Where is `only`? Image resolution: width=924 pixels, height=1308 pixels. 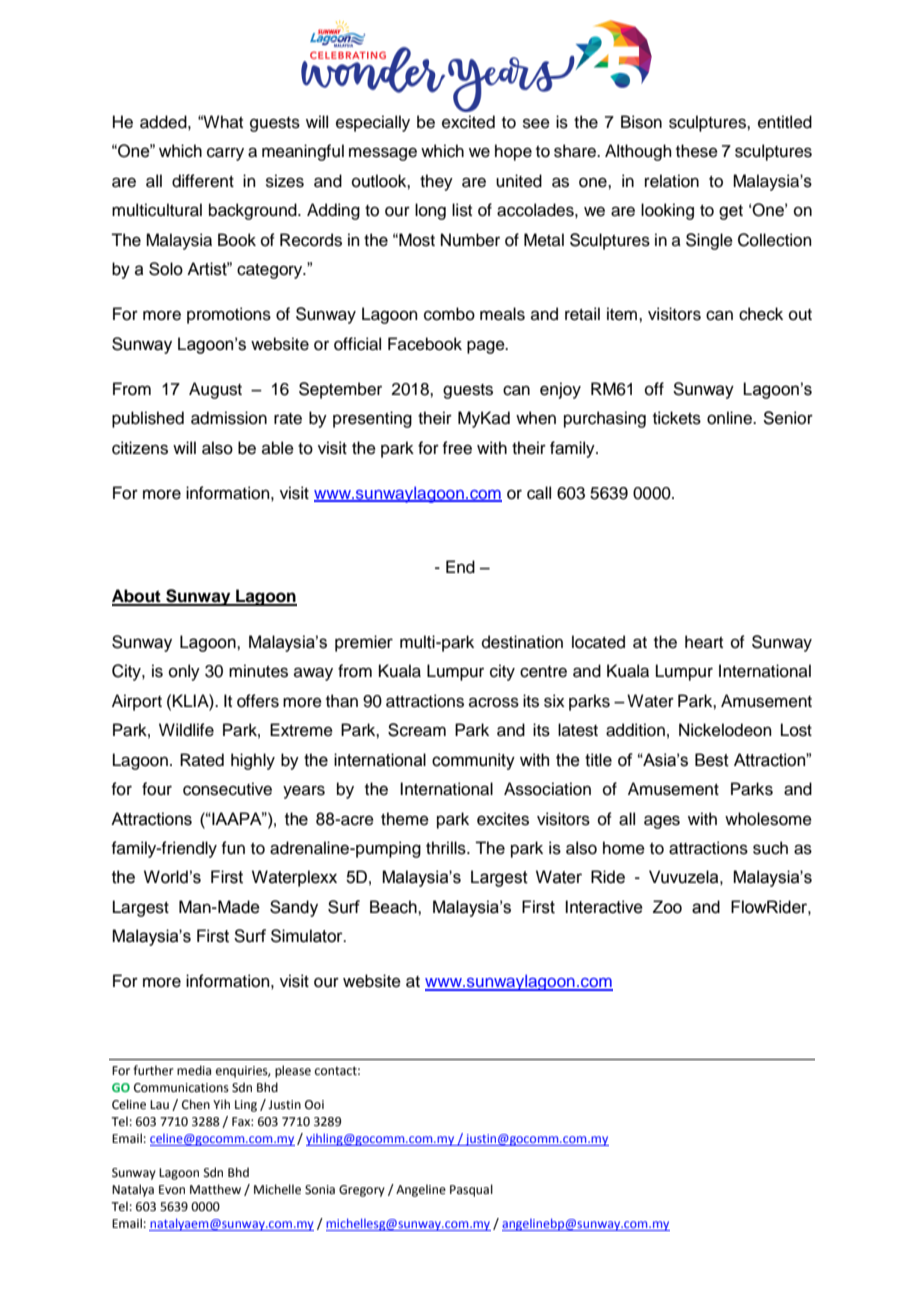 only is located at coordinates (184, 672).
